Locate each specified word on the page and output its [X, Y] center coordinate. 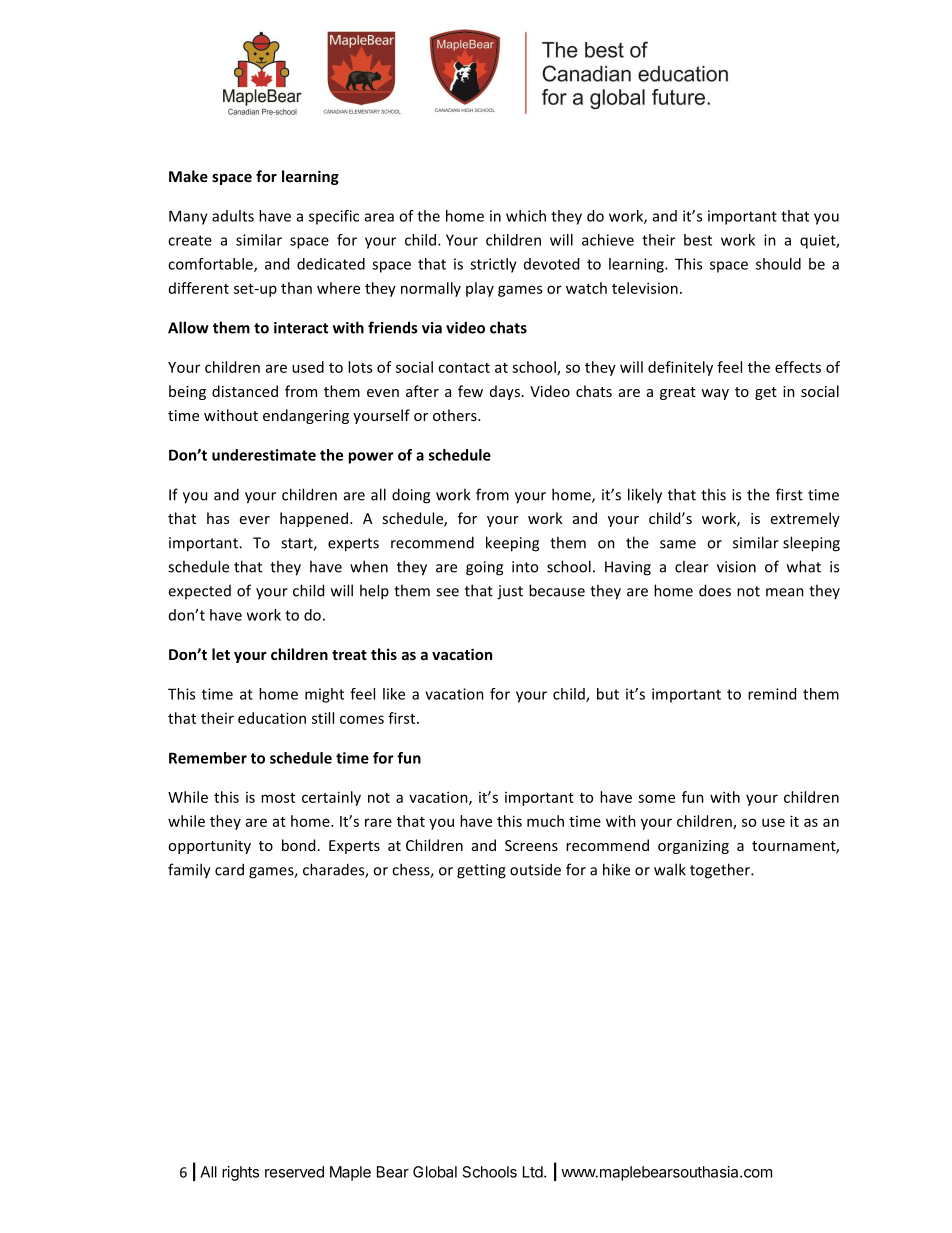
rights [240, 1173]
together [721, 871]
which [526, 216]
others [456, 415]
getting [481, 871]
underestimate [264, 455]
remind [772, 694]
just [510, 592]
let [221, 654]
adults [233, 216]
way [715, 394]
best [698, 240]
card [229, 869]
